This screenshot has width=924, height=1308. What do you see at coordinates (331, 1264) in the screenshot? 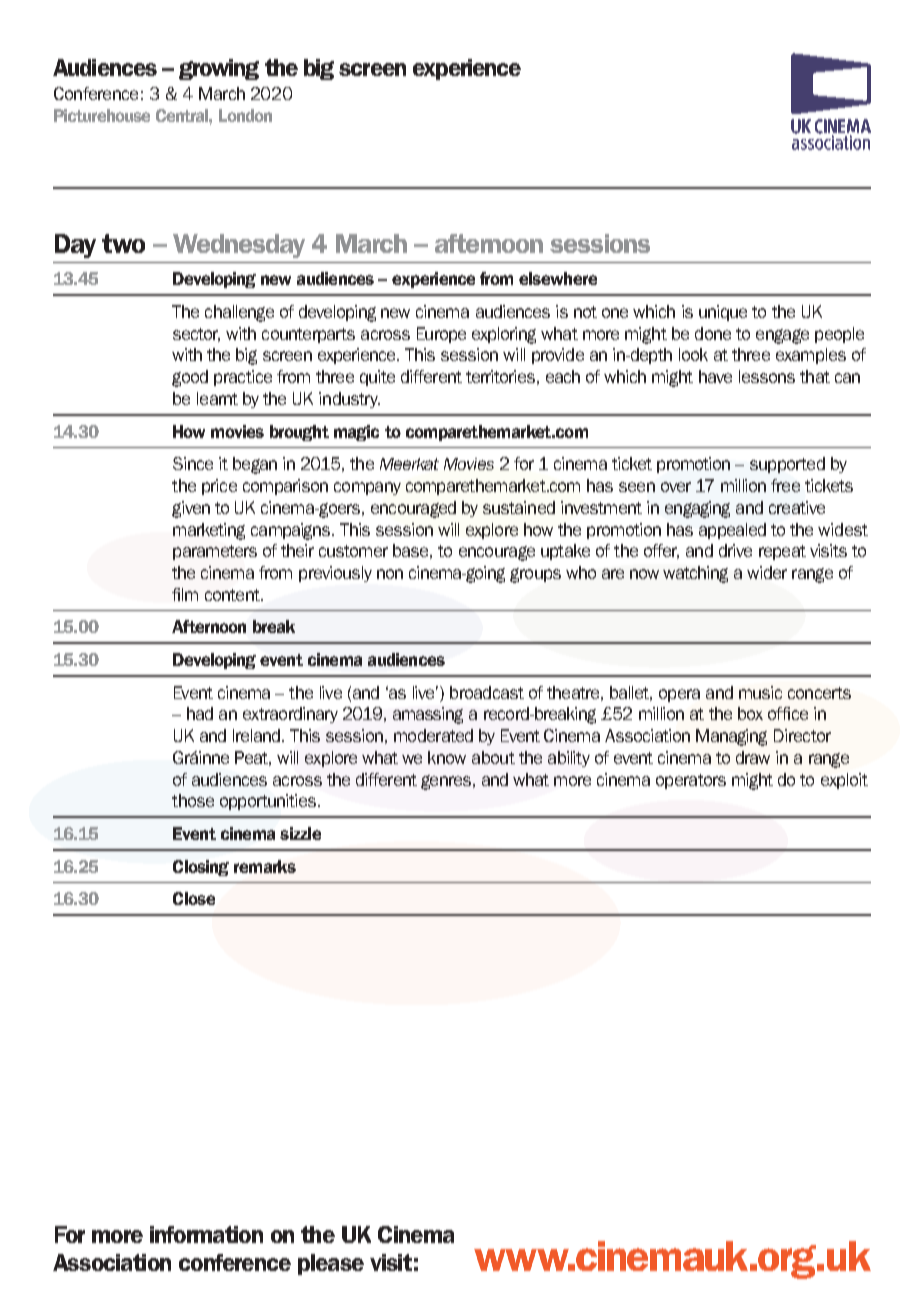
I see `please` at bounding box center [331, 1264].
